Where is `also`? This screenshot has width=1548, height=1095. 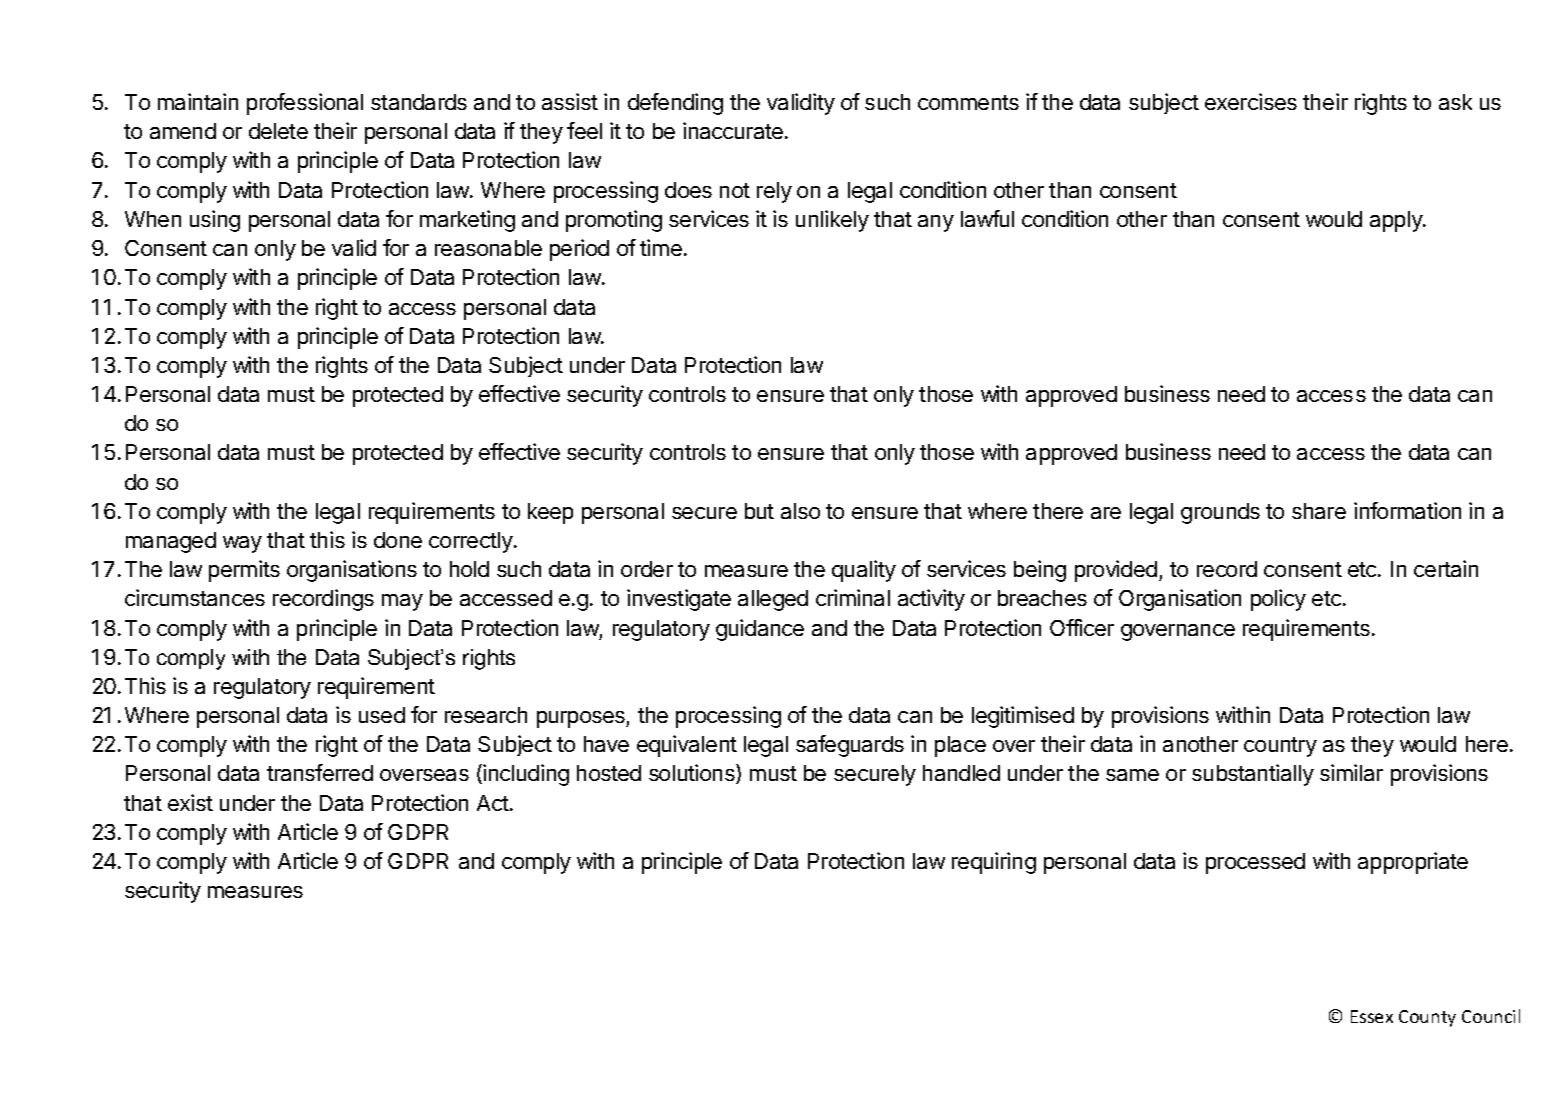 also is located at coordinates (800, 511).
